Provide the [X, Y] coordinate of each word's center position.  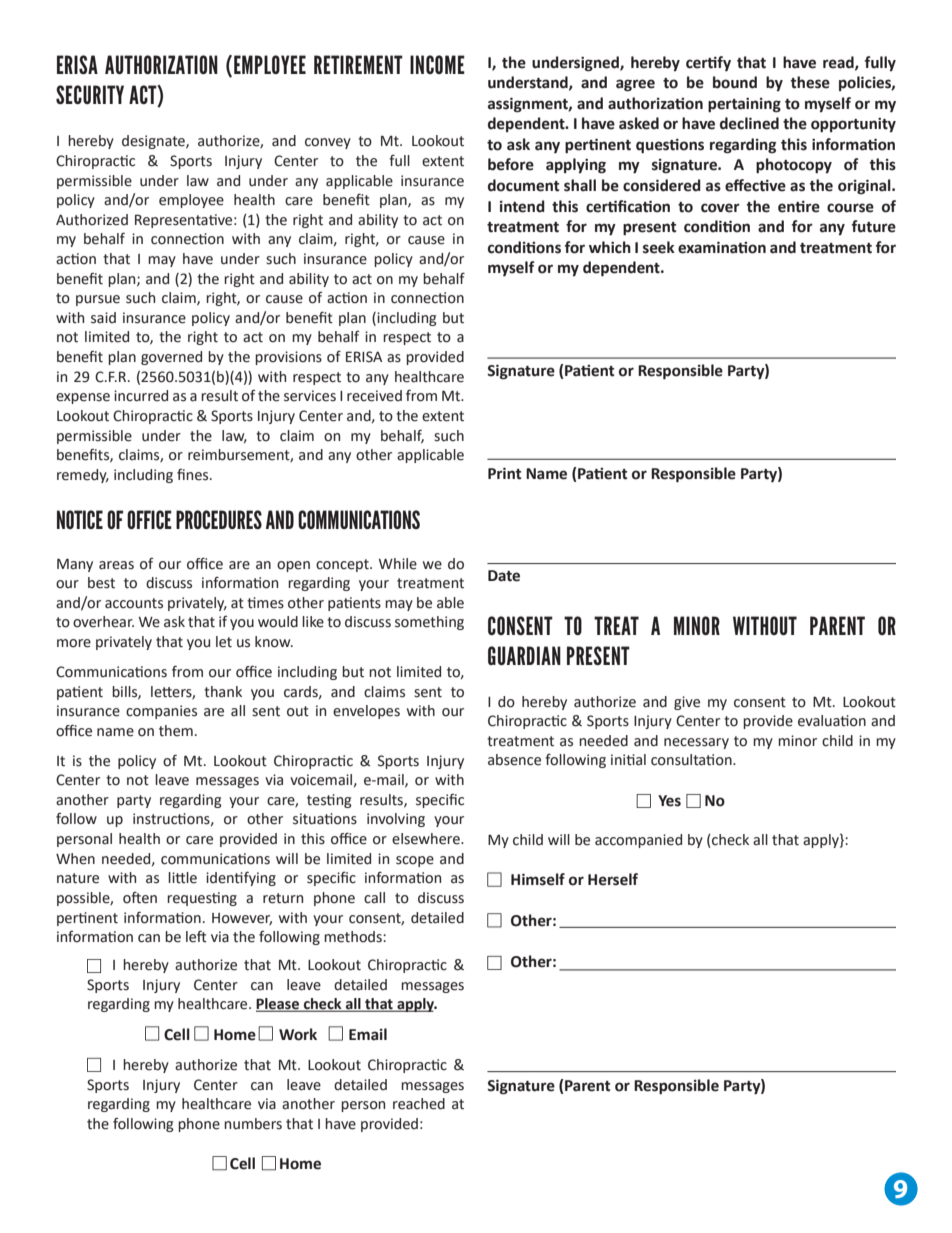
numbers [253, 1124]
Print [504, 473]
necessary [696, 743]
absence [514, 760]
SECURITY [90, 94]
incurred [141, 396]
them [176, 731]
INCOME [437, 64]
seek [659, 247]
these [810, 82]
